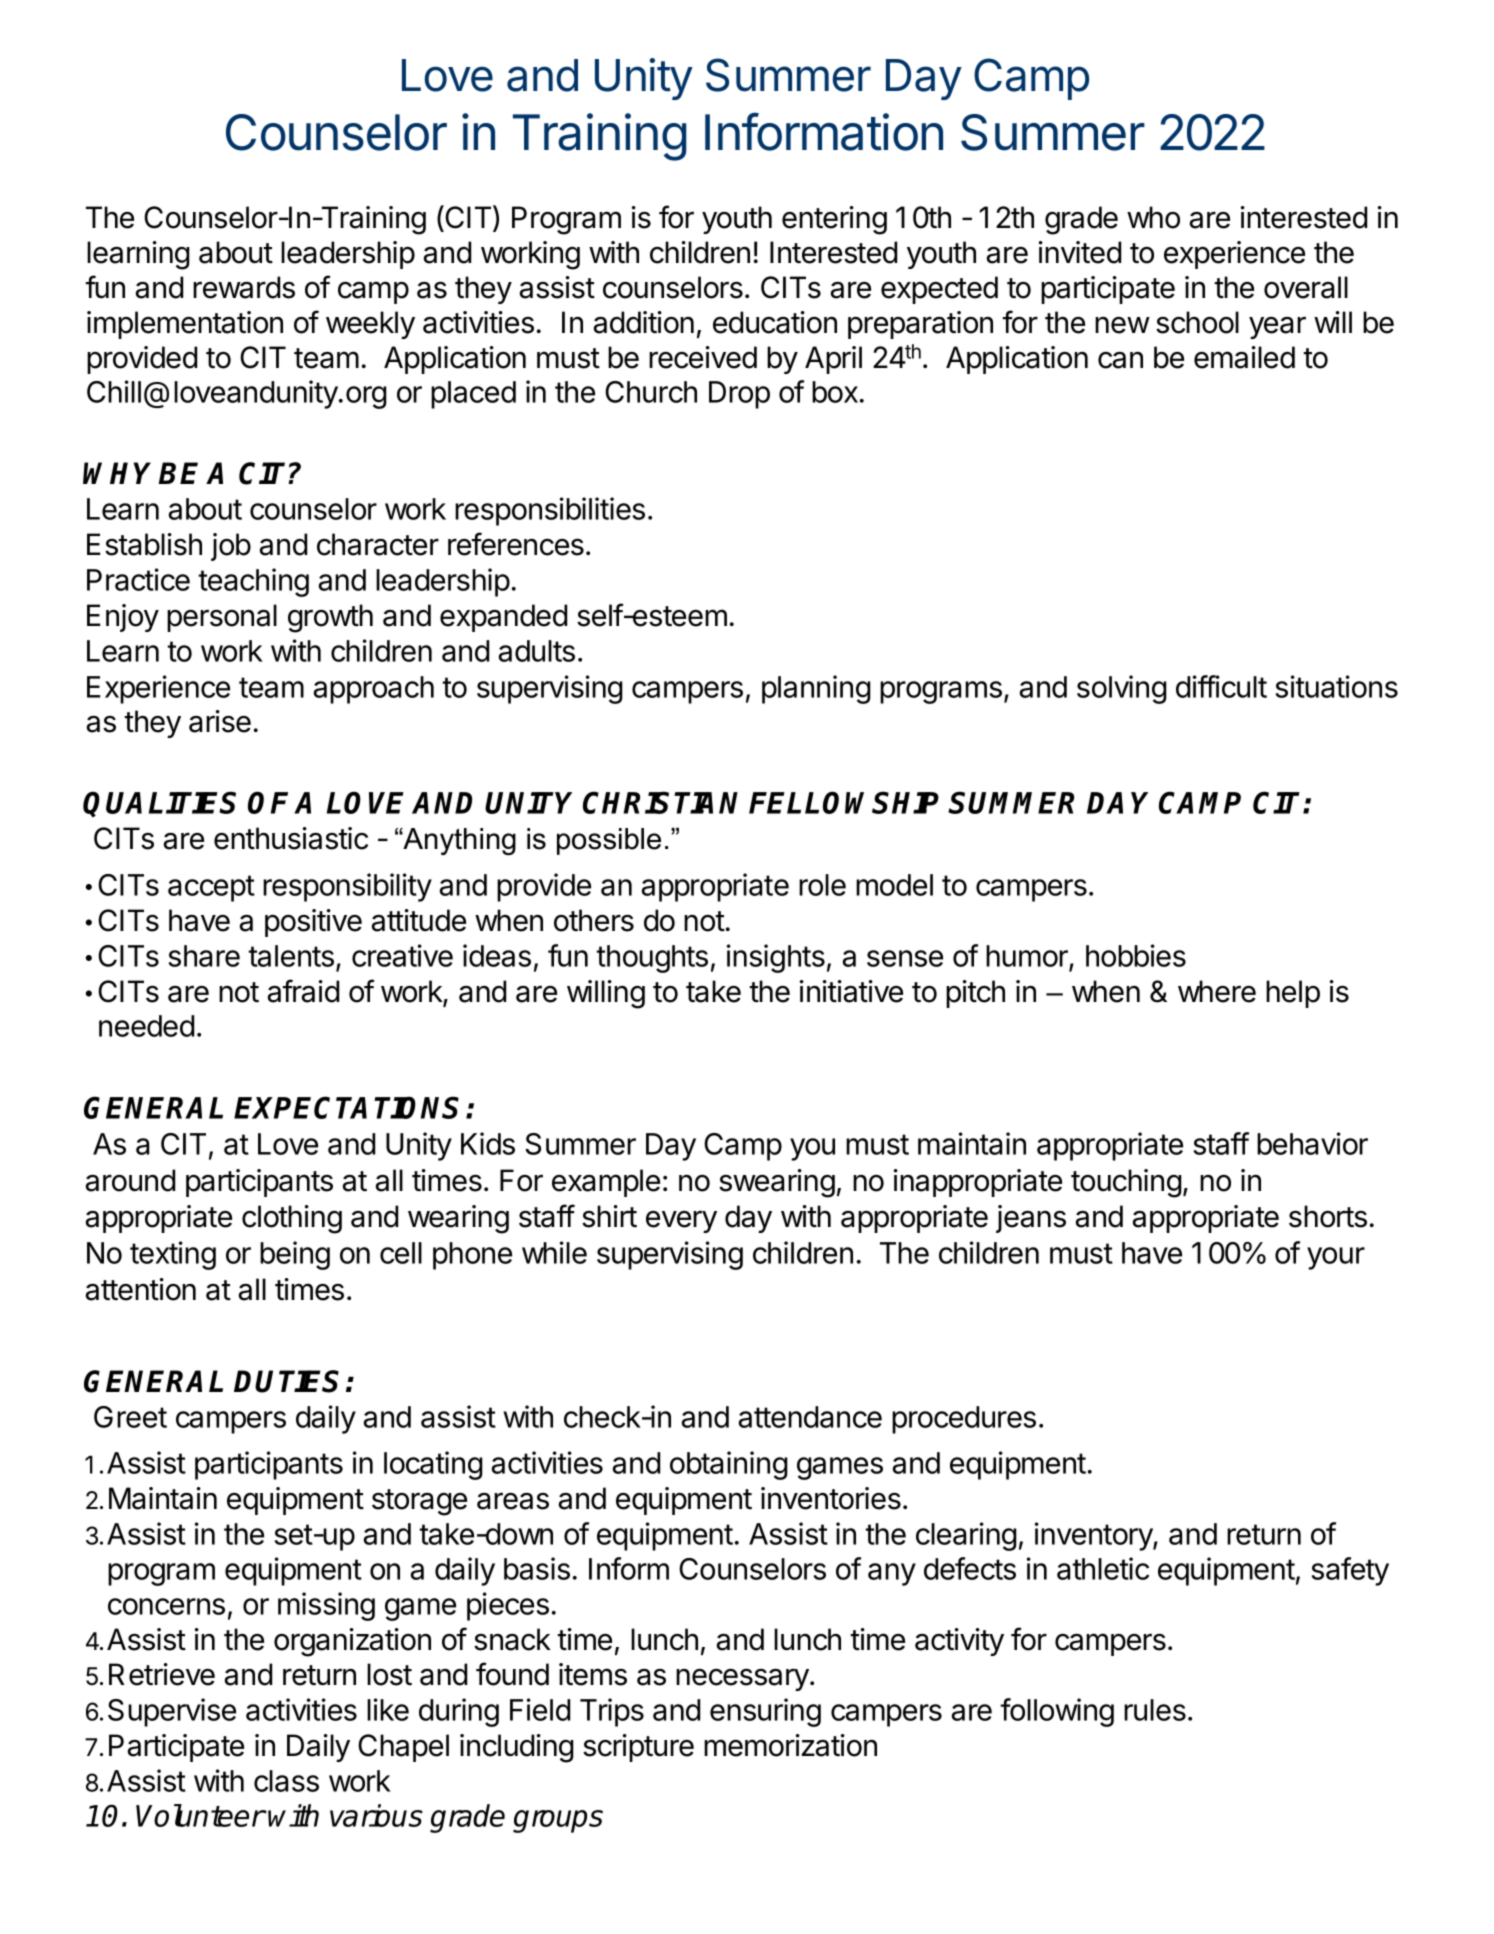 This document has width=1494, height=1934. I want to click on education, so click(775, 322).
